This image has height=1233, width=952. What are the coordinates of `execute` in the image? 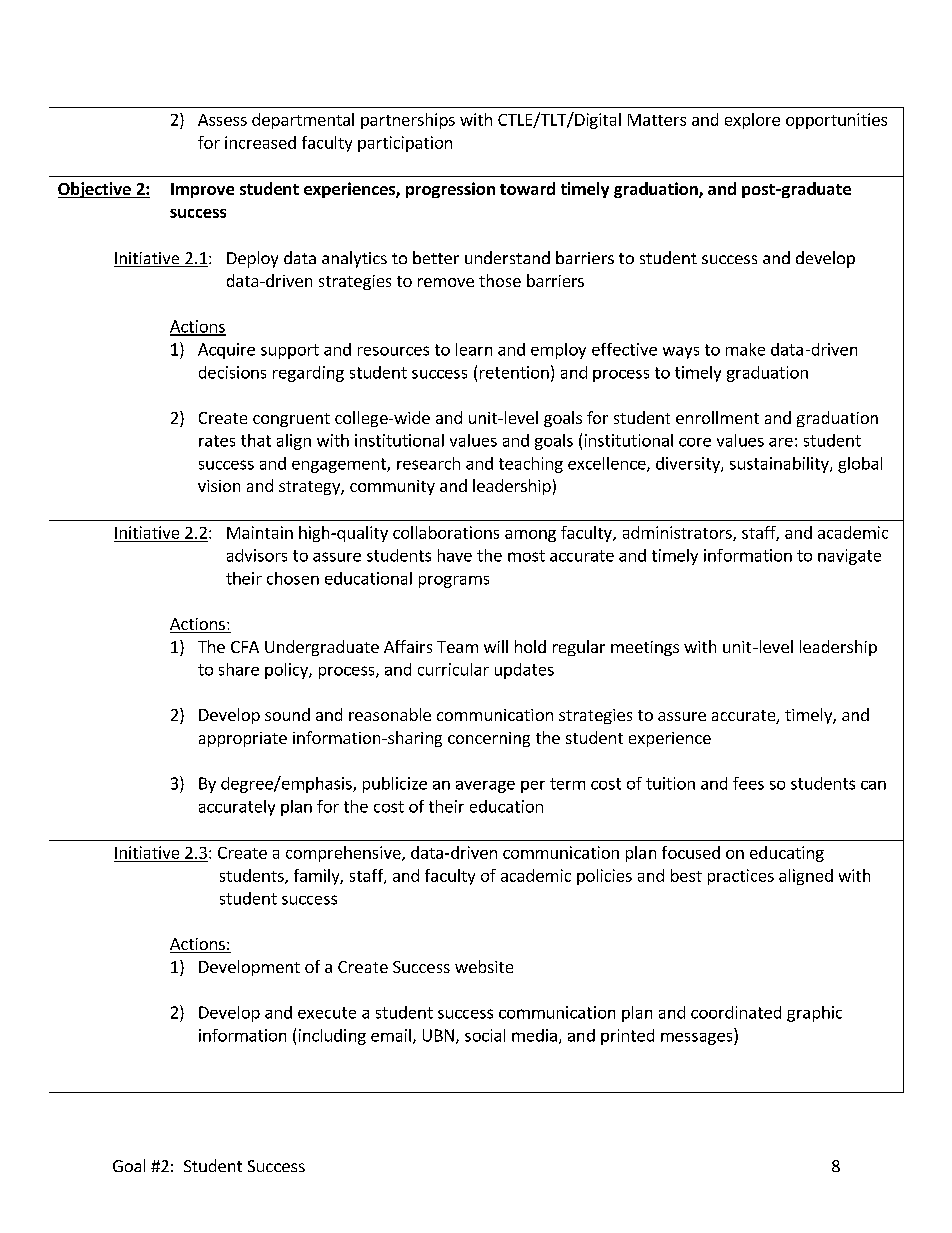 It's located at (327, 1013).
